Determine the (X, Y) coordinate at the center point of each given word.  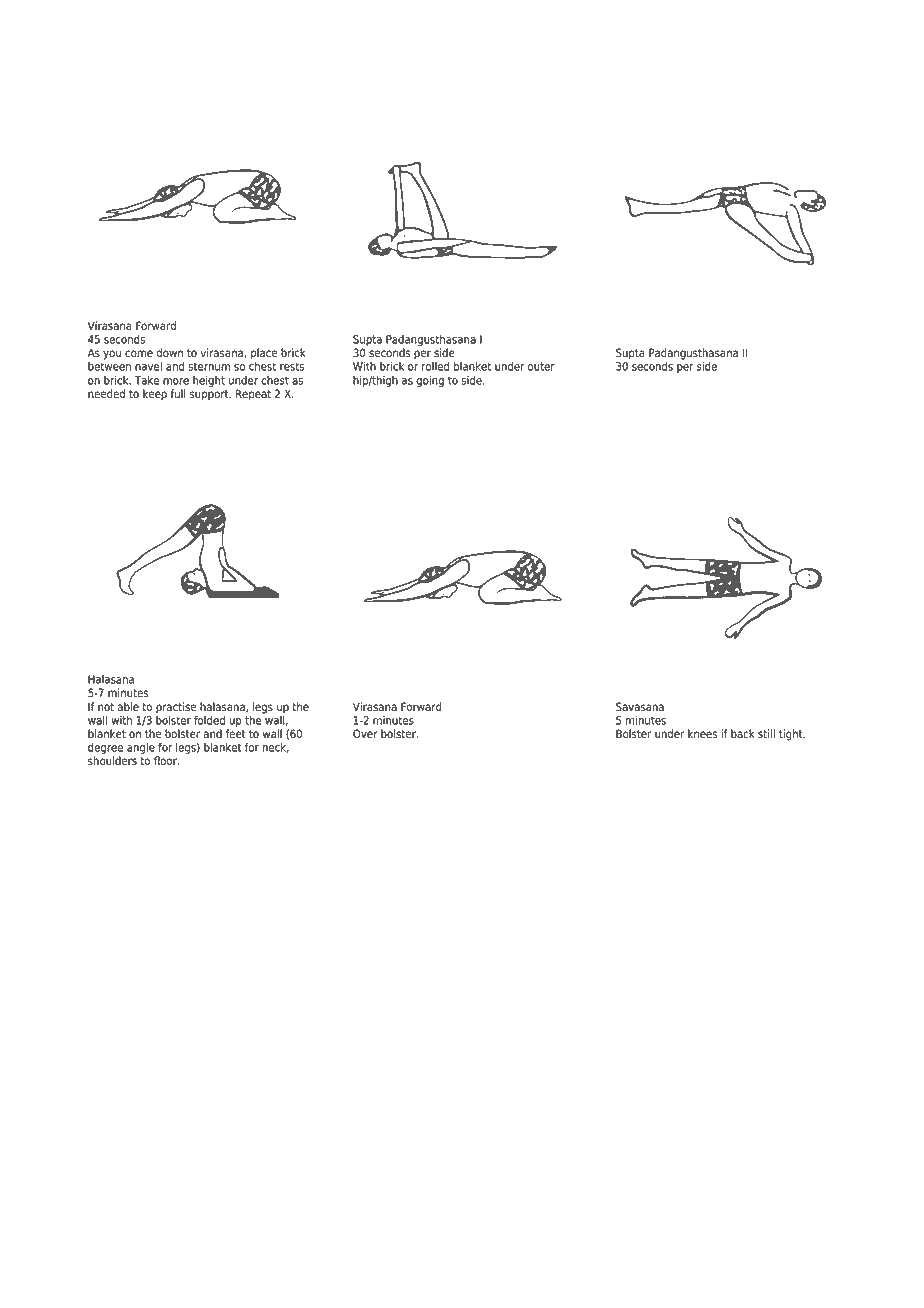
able (128, 707)
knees (703, 734)
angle (141, 748)
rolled (435, 366)
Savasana (640, 707)
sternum (209, 366)
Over (365, 734)
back (743, 734)
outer (541, 366)
